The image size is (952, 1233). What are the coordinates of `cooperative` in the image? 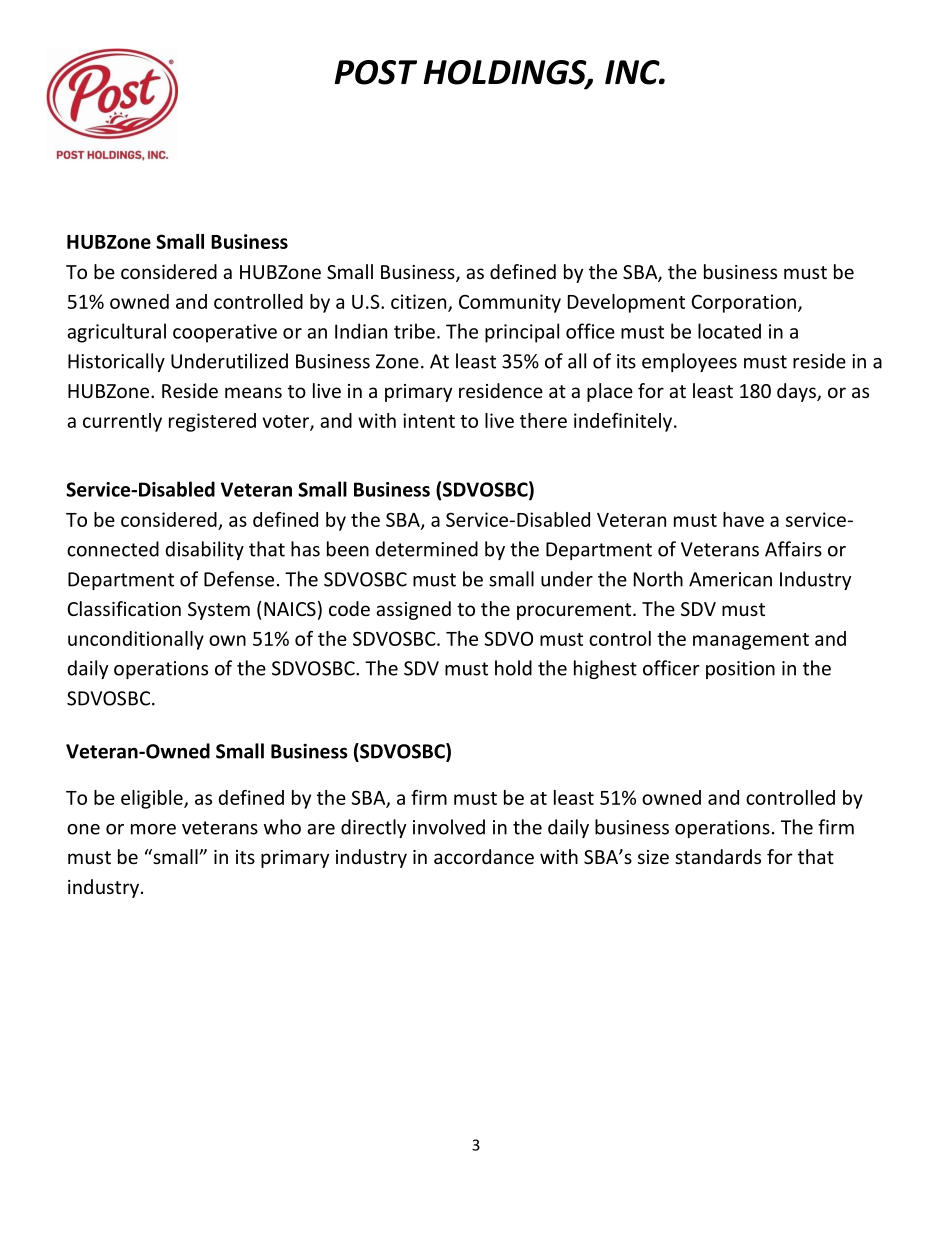 It's located at (225, 333).
